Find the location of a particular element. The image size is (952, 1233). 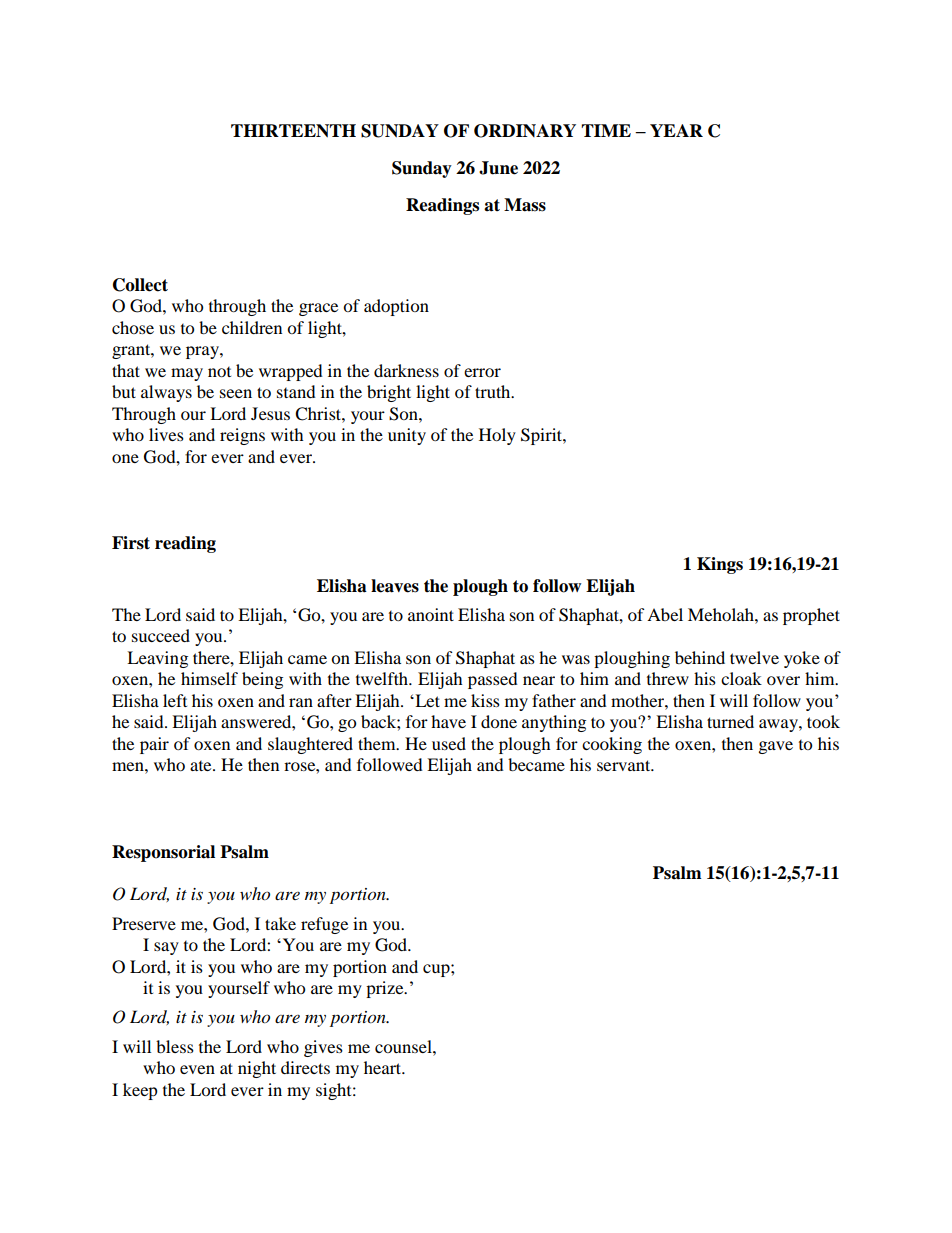

June is located at coordinates (498, 168).
